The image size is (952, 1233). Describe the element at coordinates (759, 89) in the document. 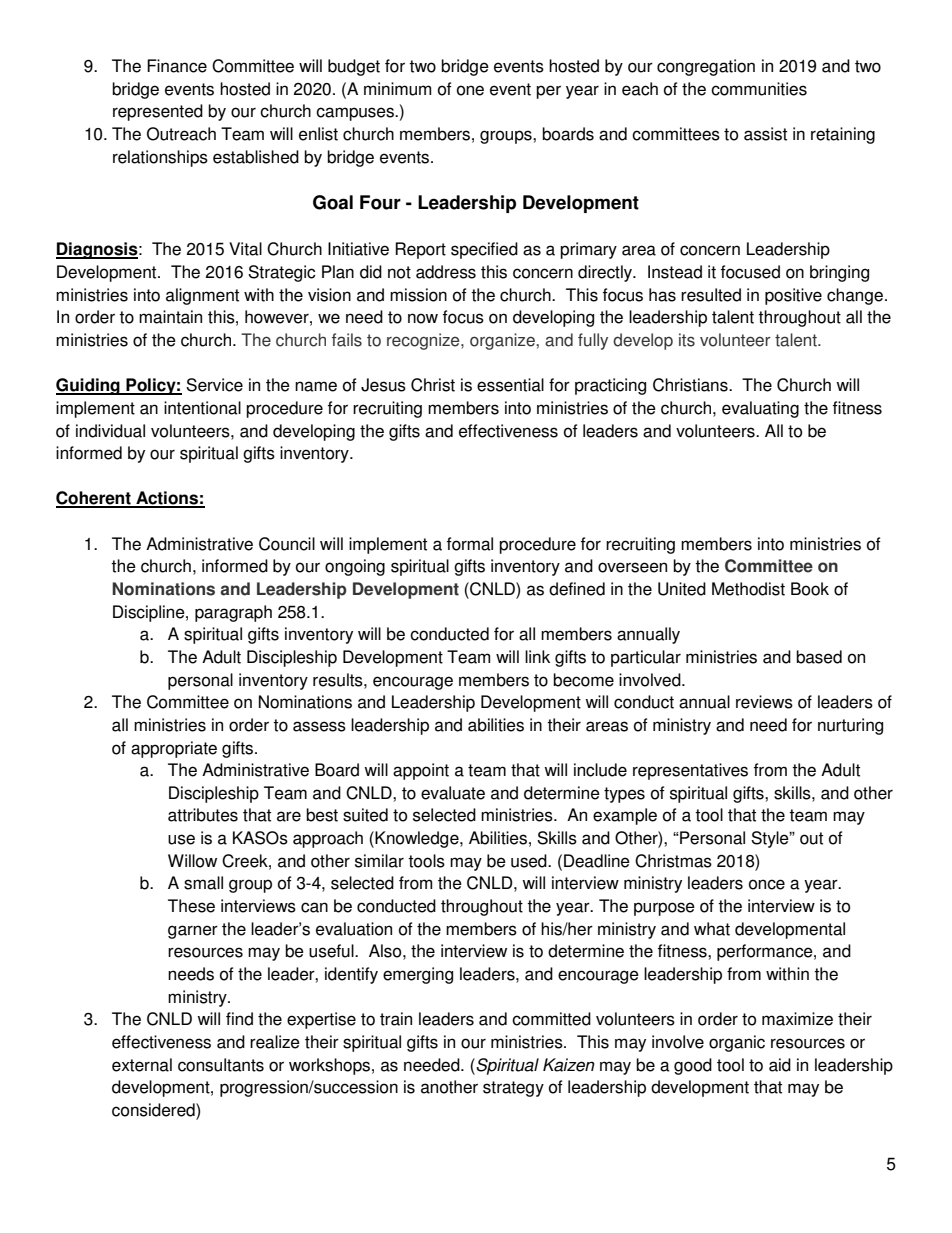

I see `communities` at that location.
